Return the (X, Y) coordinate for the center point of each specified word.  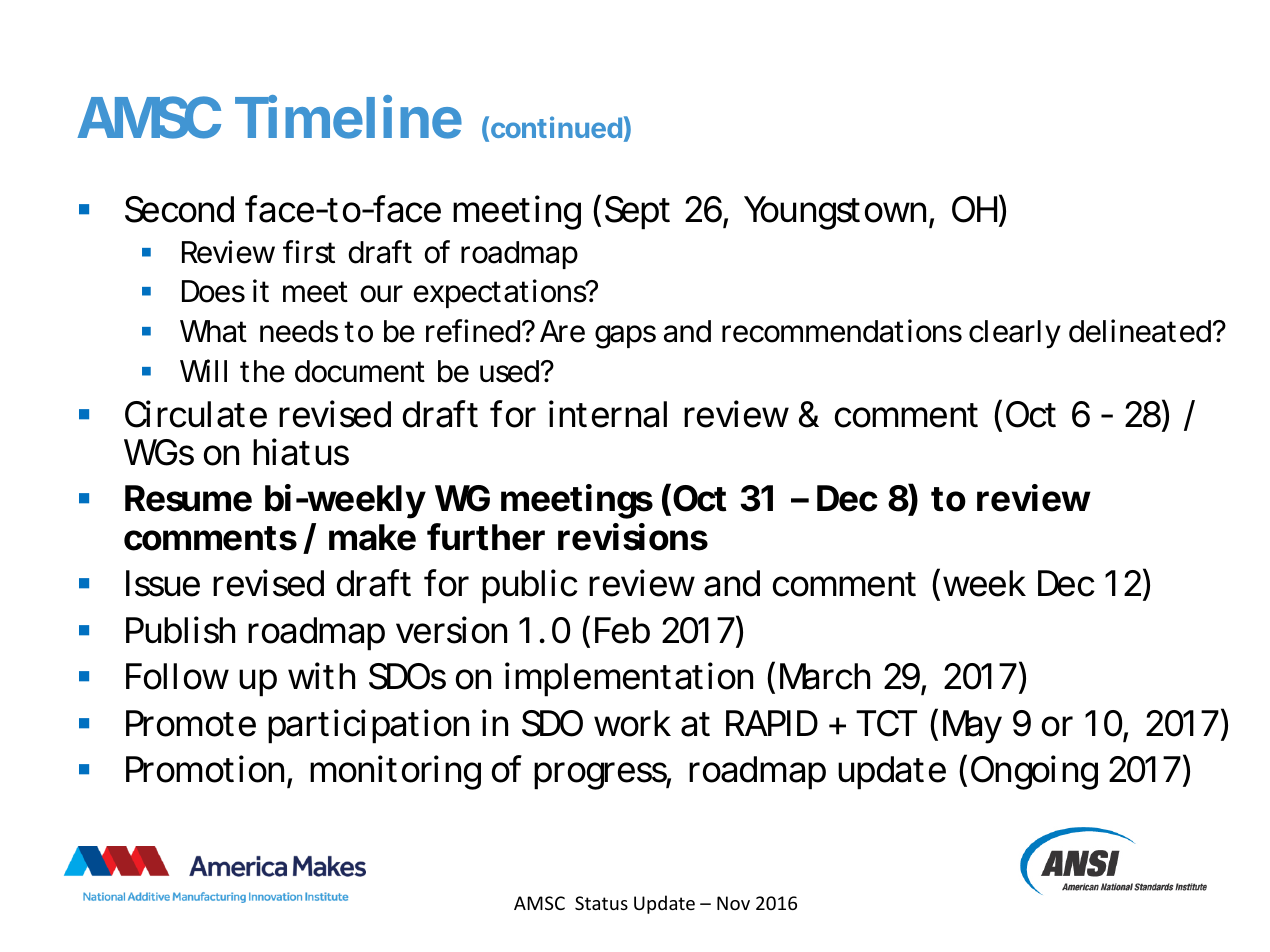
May (972, 727)
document (360, 371)
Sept (637, 213)
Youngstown (835, 213)
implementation (629, 679)
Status (601, 903)
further (486, 537)
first (309, 252)
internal (608, 414)
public (529, 586)
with (321, 676)
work (632, 723)
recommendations (842, 331)
